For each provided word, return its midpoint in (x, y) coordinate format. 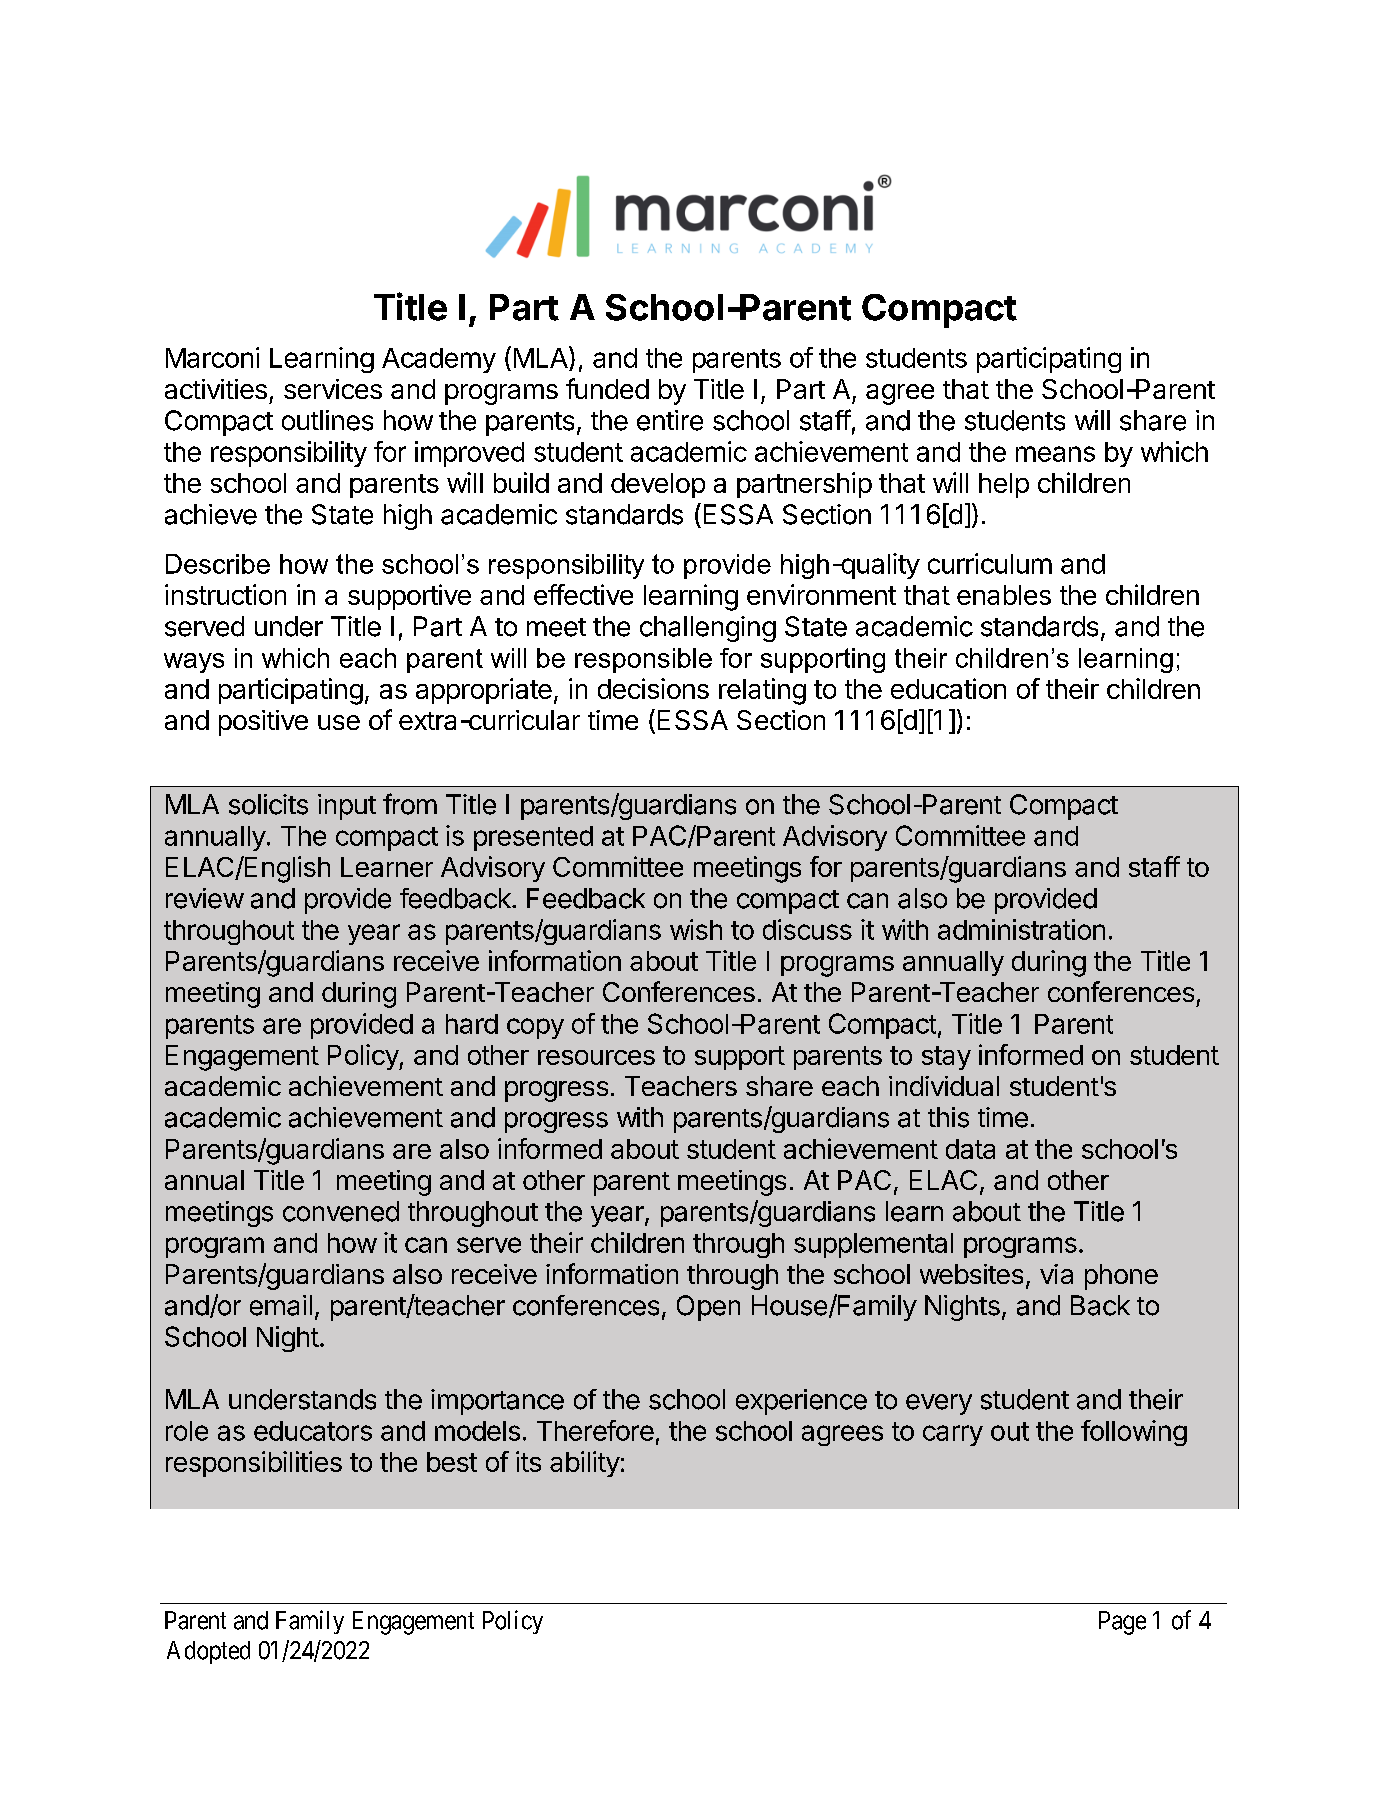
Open (708, 1308)
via (1056, 1274)
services (333, 389)
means (1055, 454)
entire (670, 420)
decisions (653, 688)
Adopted (208, 1652)
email (281, 1305)
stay (946, 1058)
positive (263, 723)
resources (596, 1057)
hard (472, 1024)
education (948, 688)
